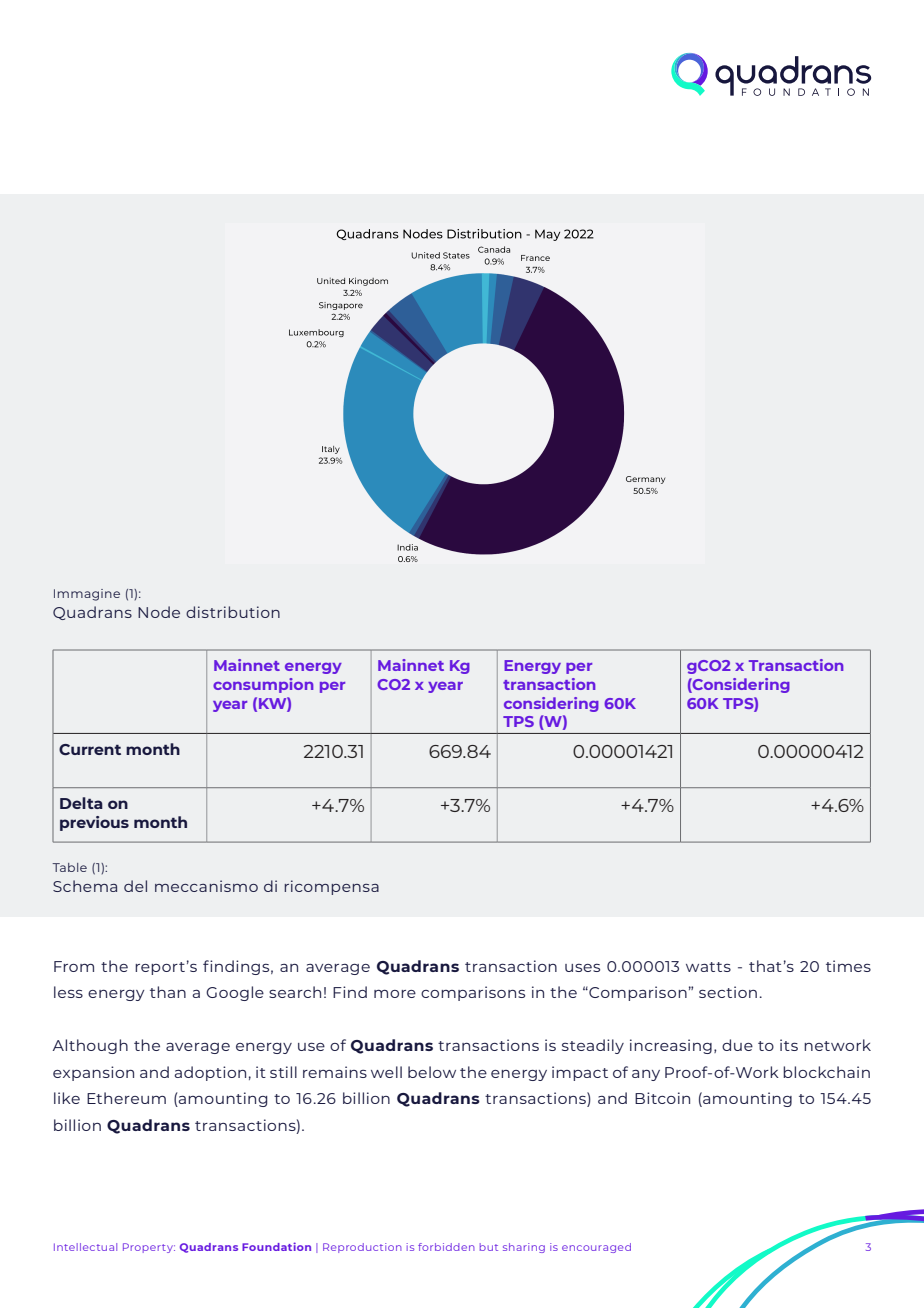 This page has height=1308, width=924. What do you see at coordinates (90, 750) in the page?
I see `Current` at bounding box center [90, 750].
